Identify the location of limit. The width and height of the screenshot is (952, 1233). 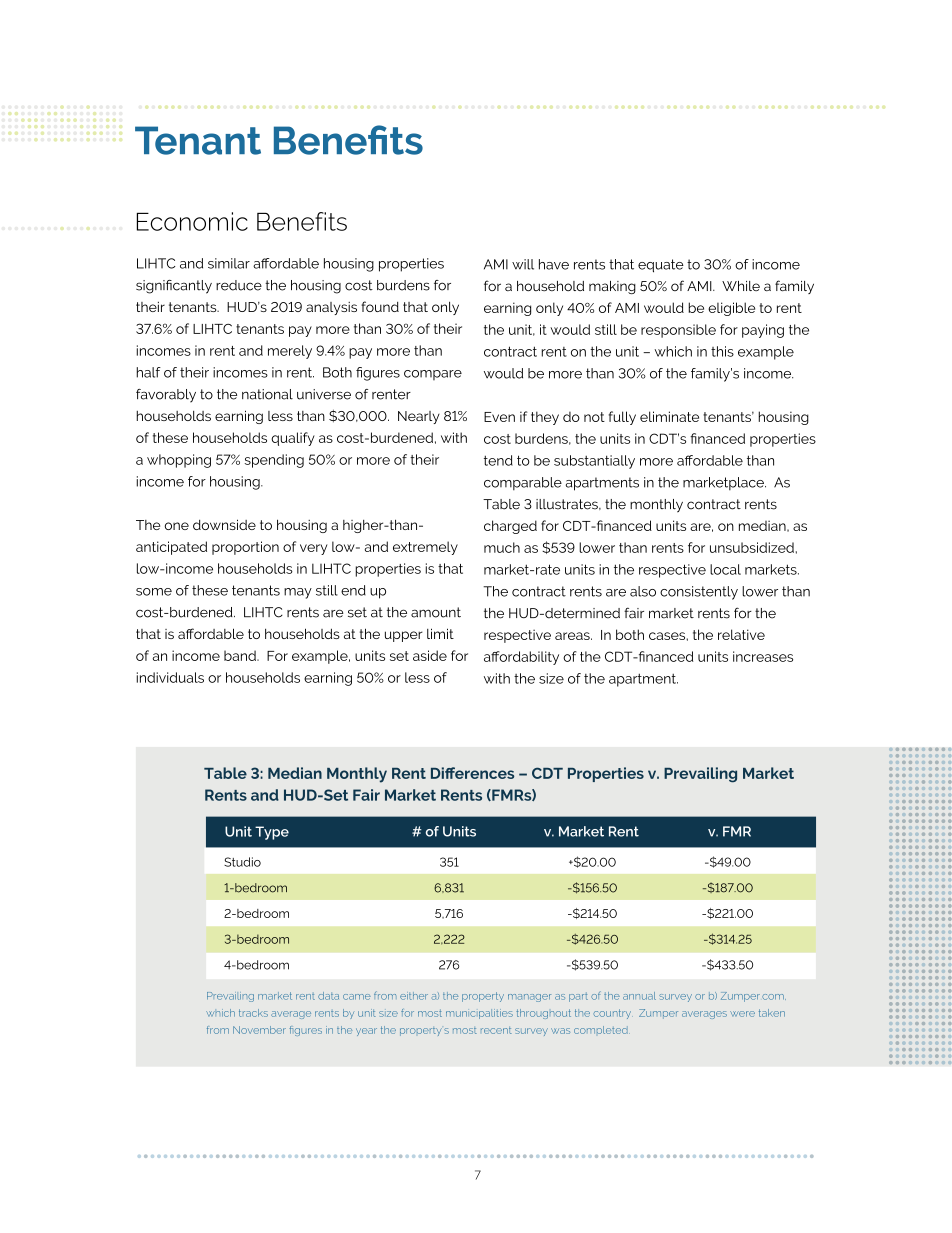
(440, 633).
